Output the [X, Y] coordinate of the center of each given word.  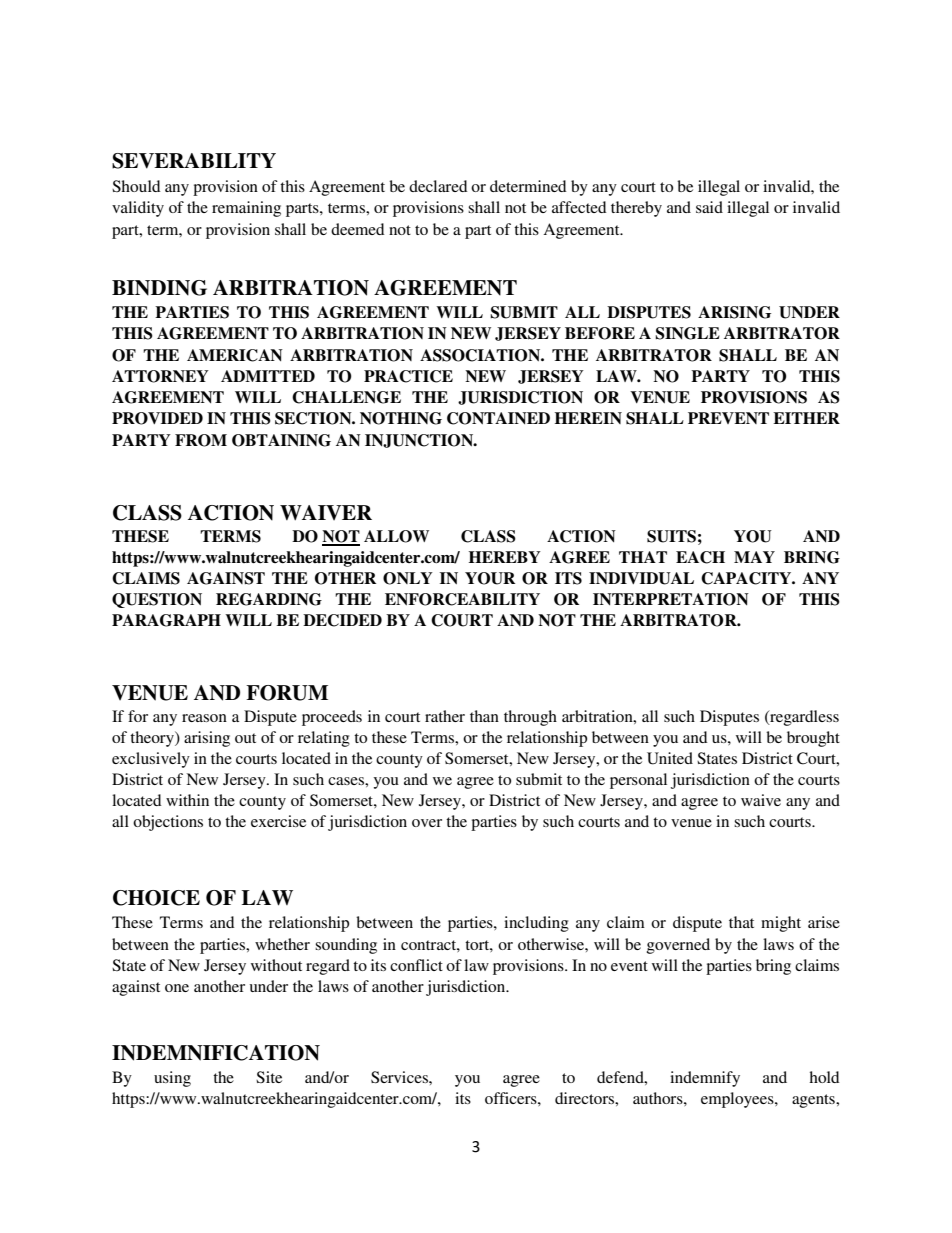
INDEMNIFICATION [216, 1053]
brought [813, 739]
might [781, 924]
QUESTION [157, 600]
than [484, 716]
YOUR [490, 578]
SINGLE [687, 333]
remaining [246, 209]
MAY [754, 557]
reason [204, 718]
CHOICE [156, 898]
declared [438, 186]
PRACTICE [408, 376]
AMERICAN [235, 355]
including [536, 924]
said [709, 207]
